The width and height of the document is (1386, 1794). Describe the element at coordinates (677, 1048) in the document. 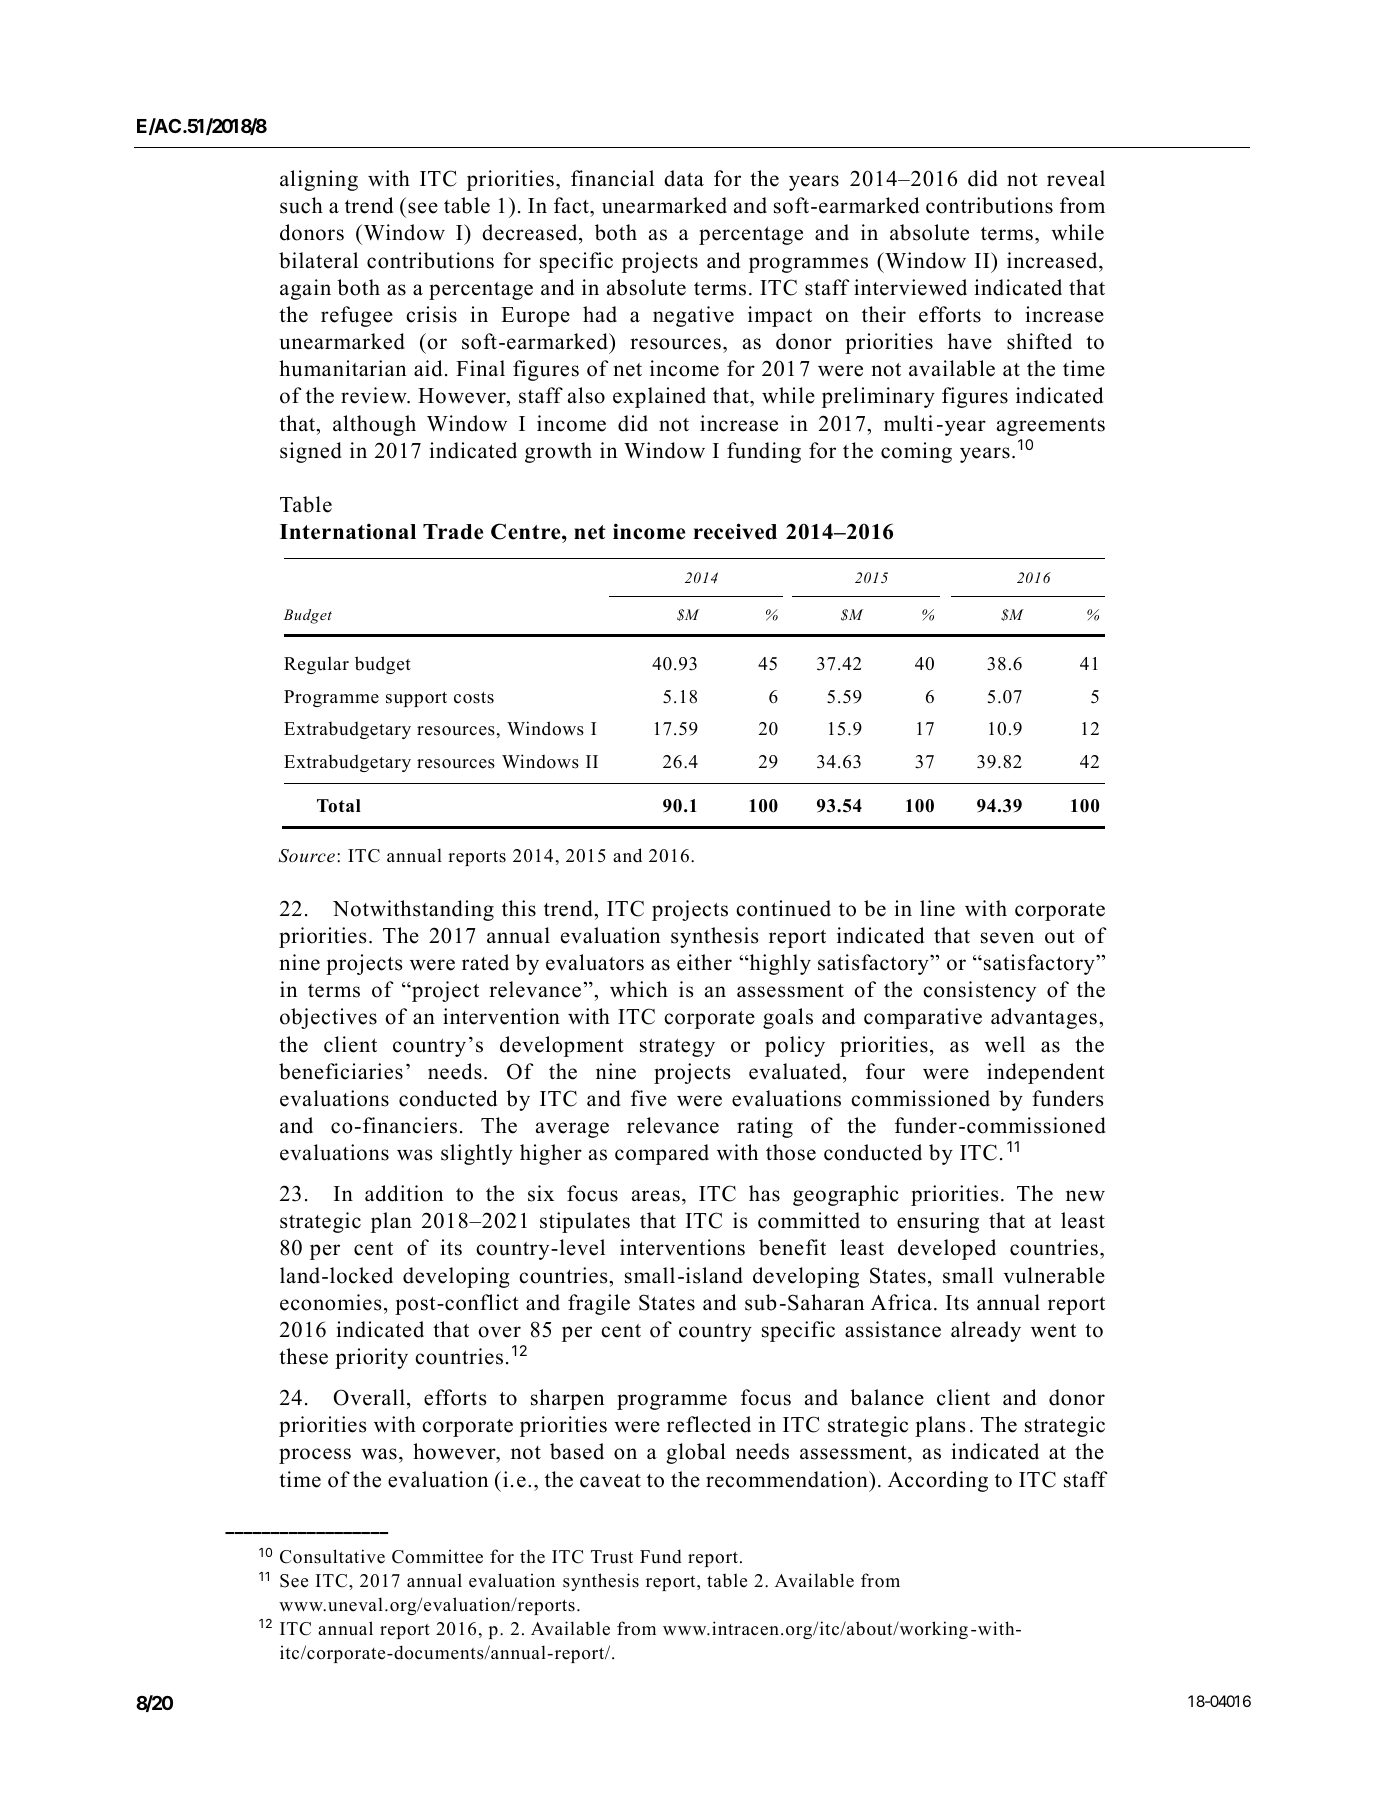

I see `strategy` at that location.
